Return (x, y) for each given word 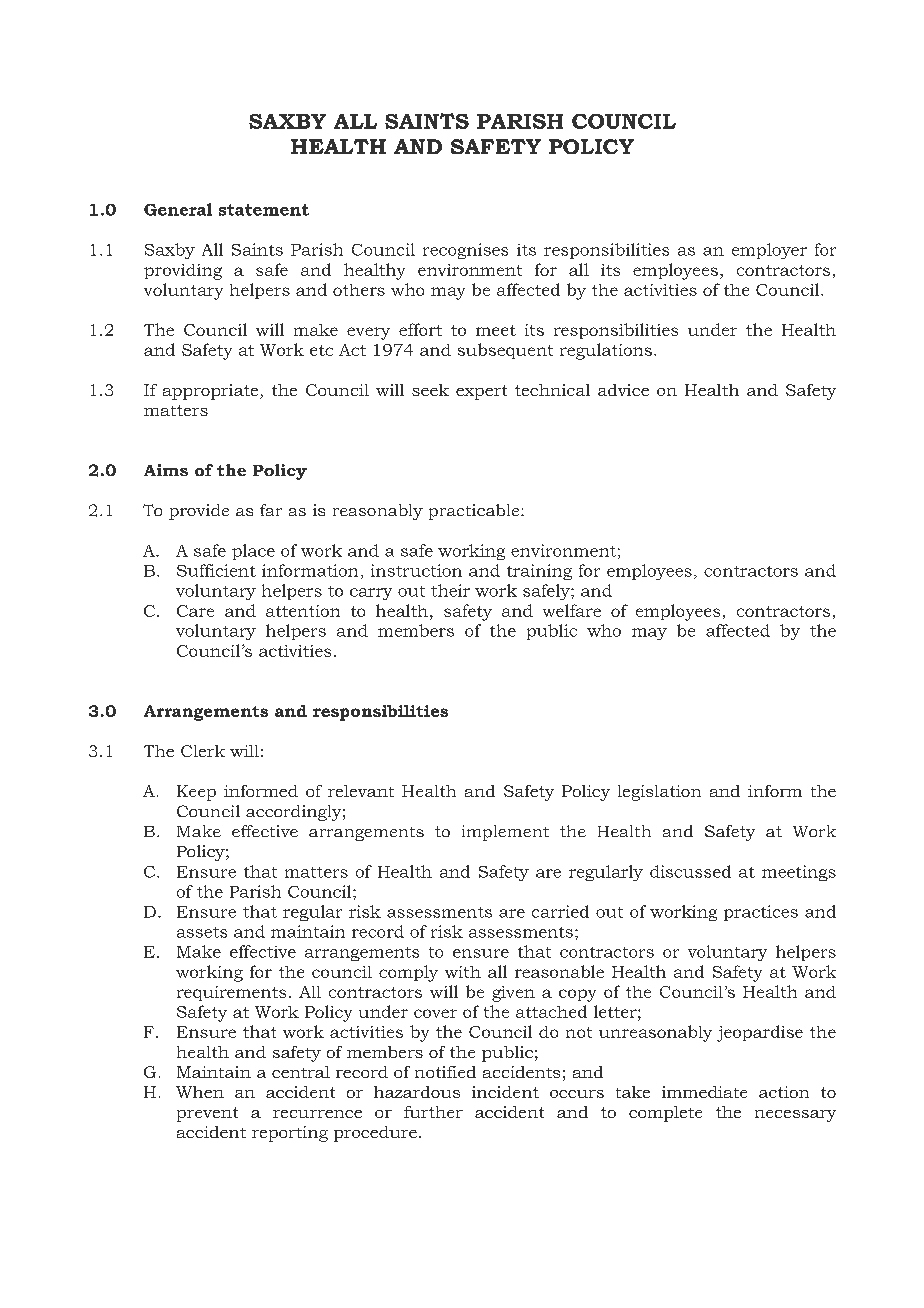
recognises (465, 251)
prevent (207, 1114)
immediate (704, 1092)
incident (505, 1092)
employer (769, 251)
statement (264, 210)
